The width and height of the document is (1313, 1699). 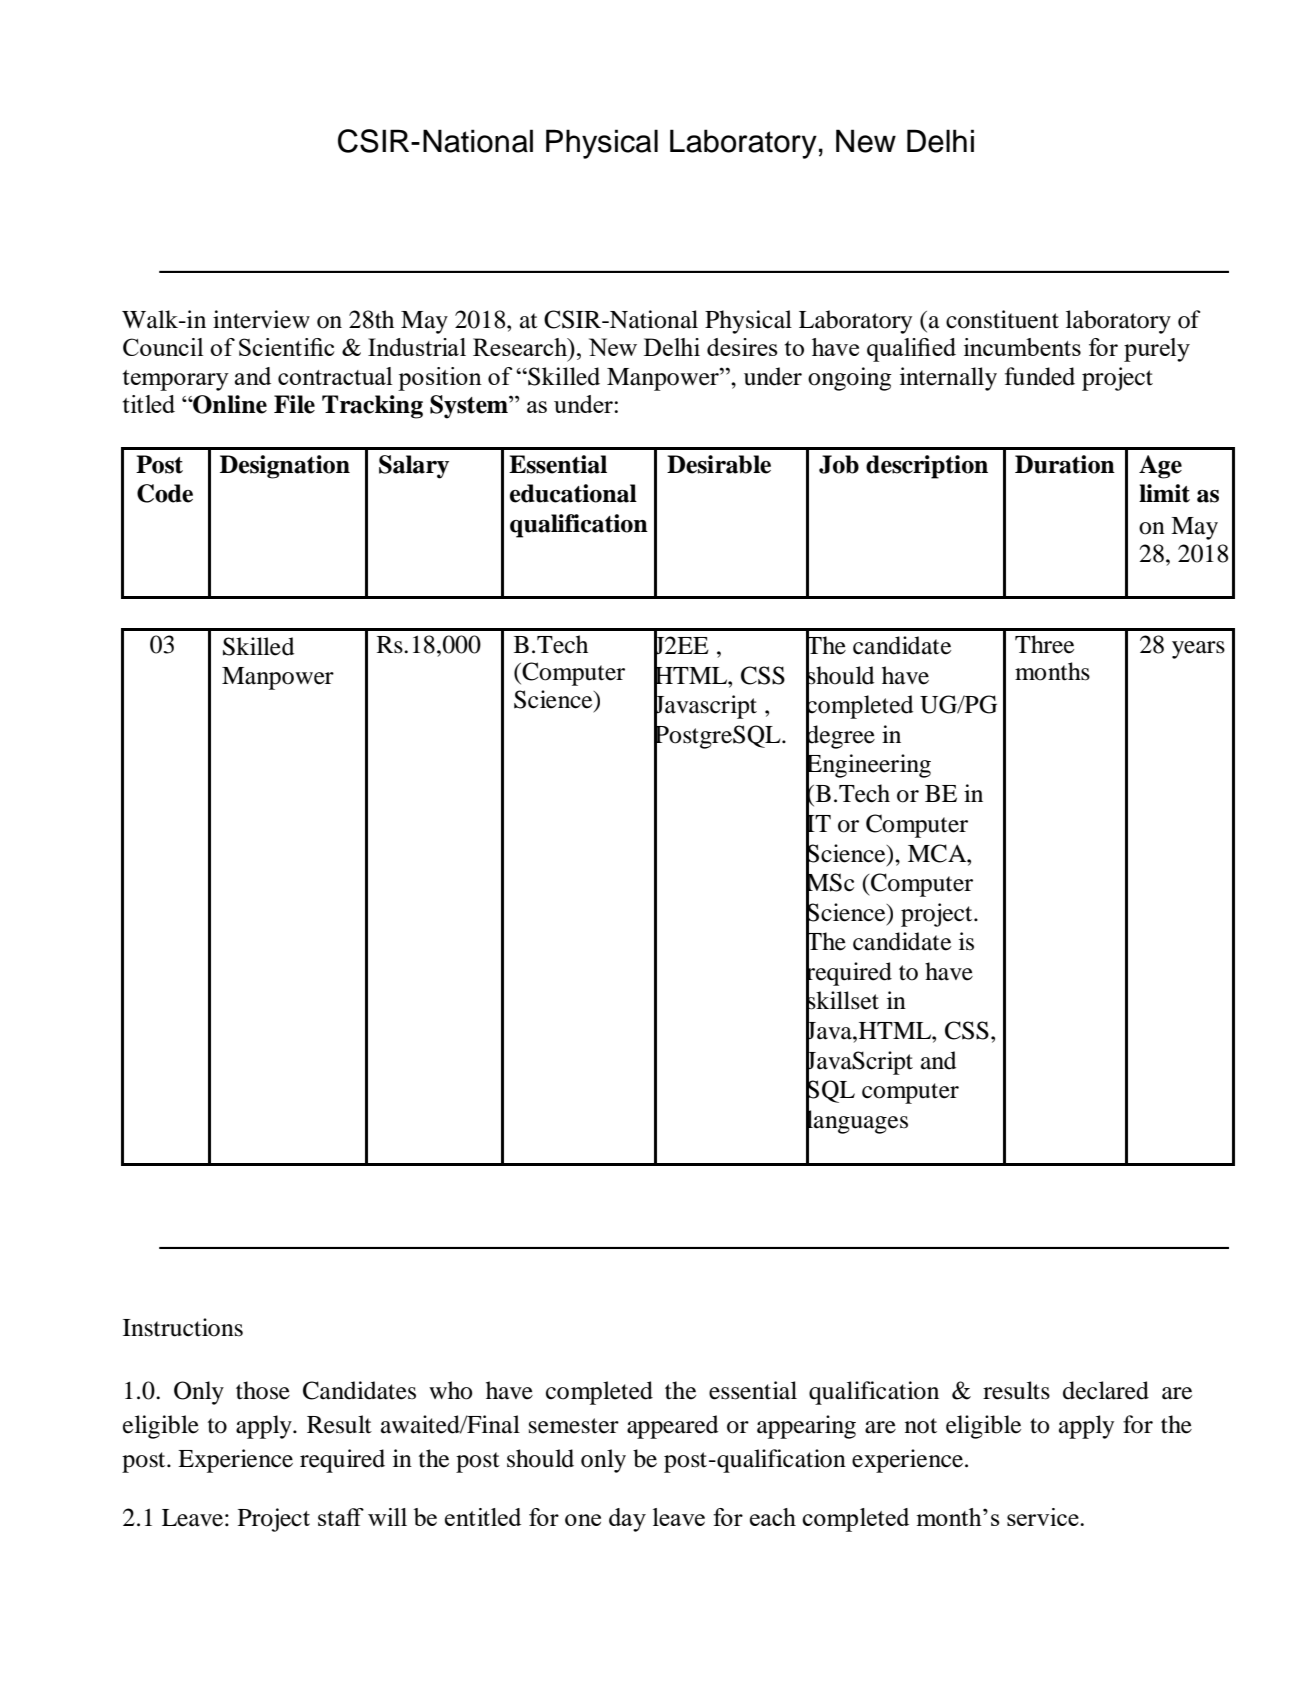 What do you see at coordinates (1044, 1517) in the document?
I see `service` at bounding box center [1044, 1517].
